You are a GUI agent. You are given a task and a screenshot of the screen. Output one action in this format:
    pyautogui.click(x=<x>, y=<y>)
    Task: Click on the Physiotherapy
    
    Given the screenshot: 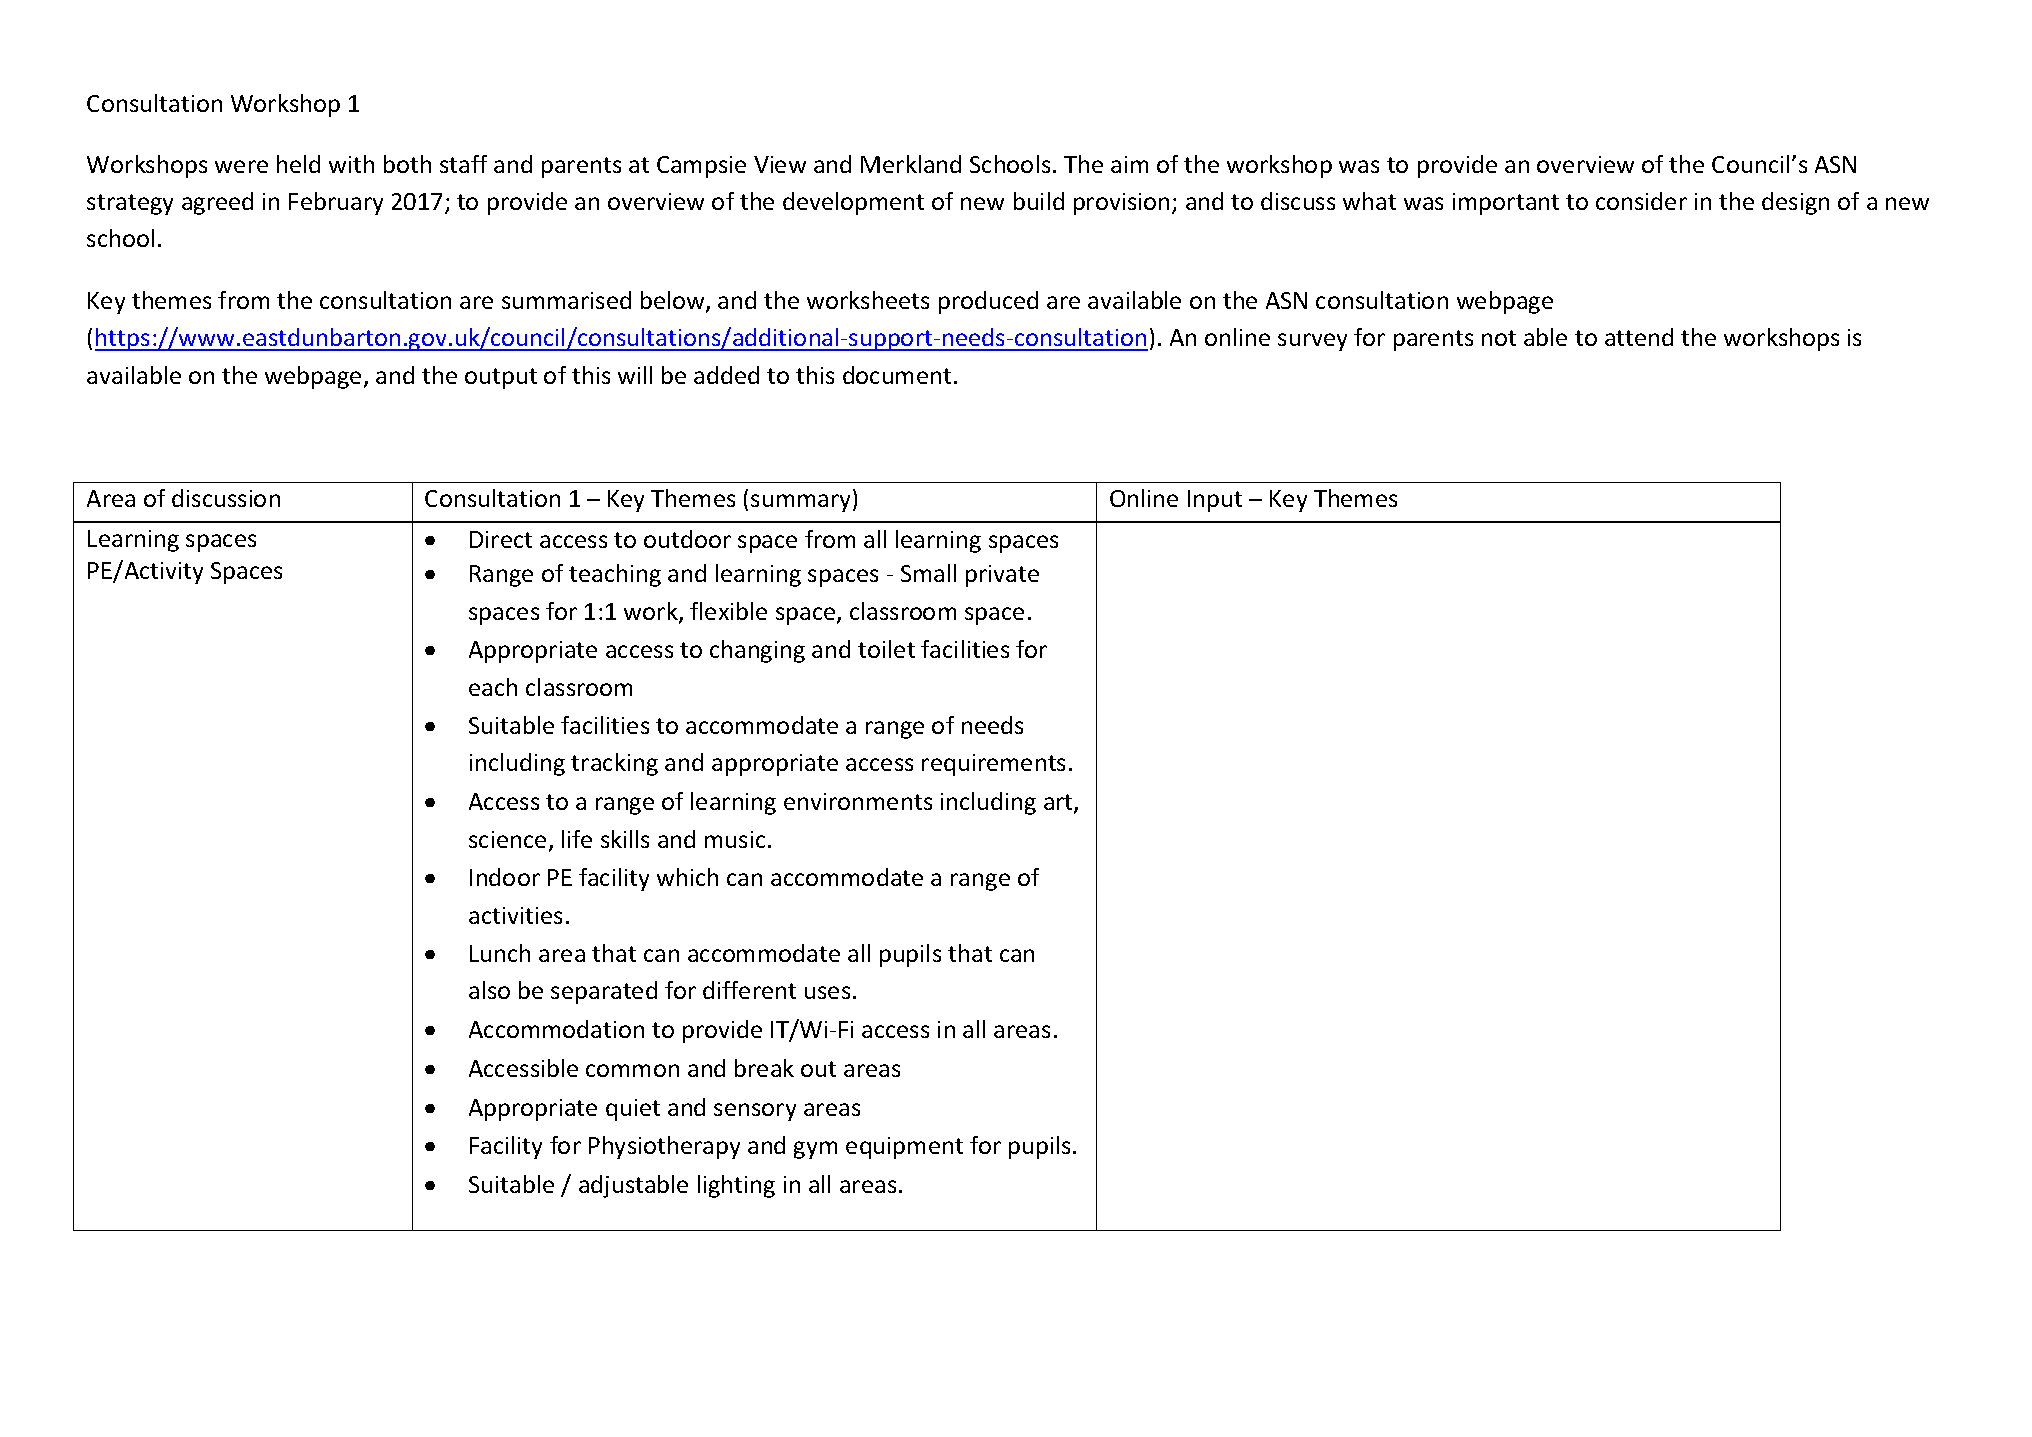 What is the action you would take?
    pyautogui.click(x=664, y=1147)
